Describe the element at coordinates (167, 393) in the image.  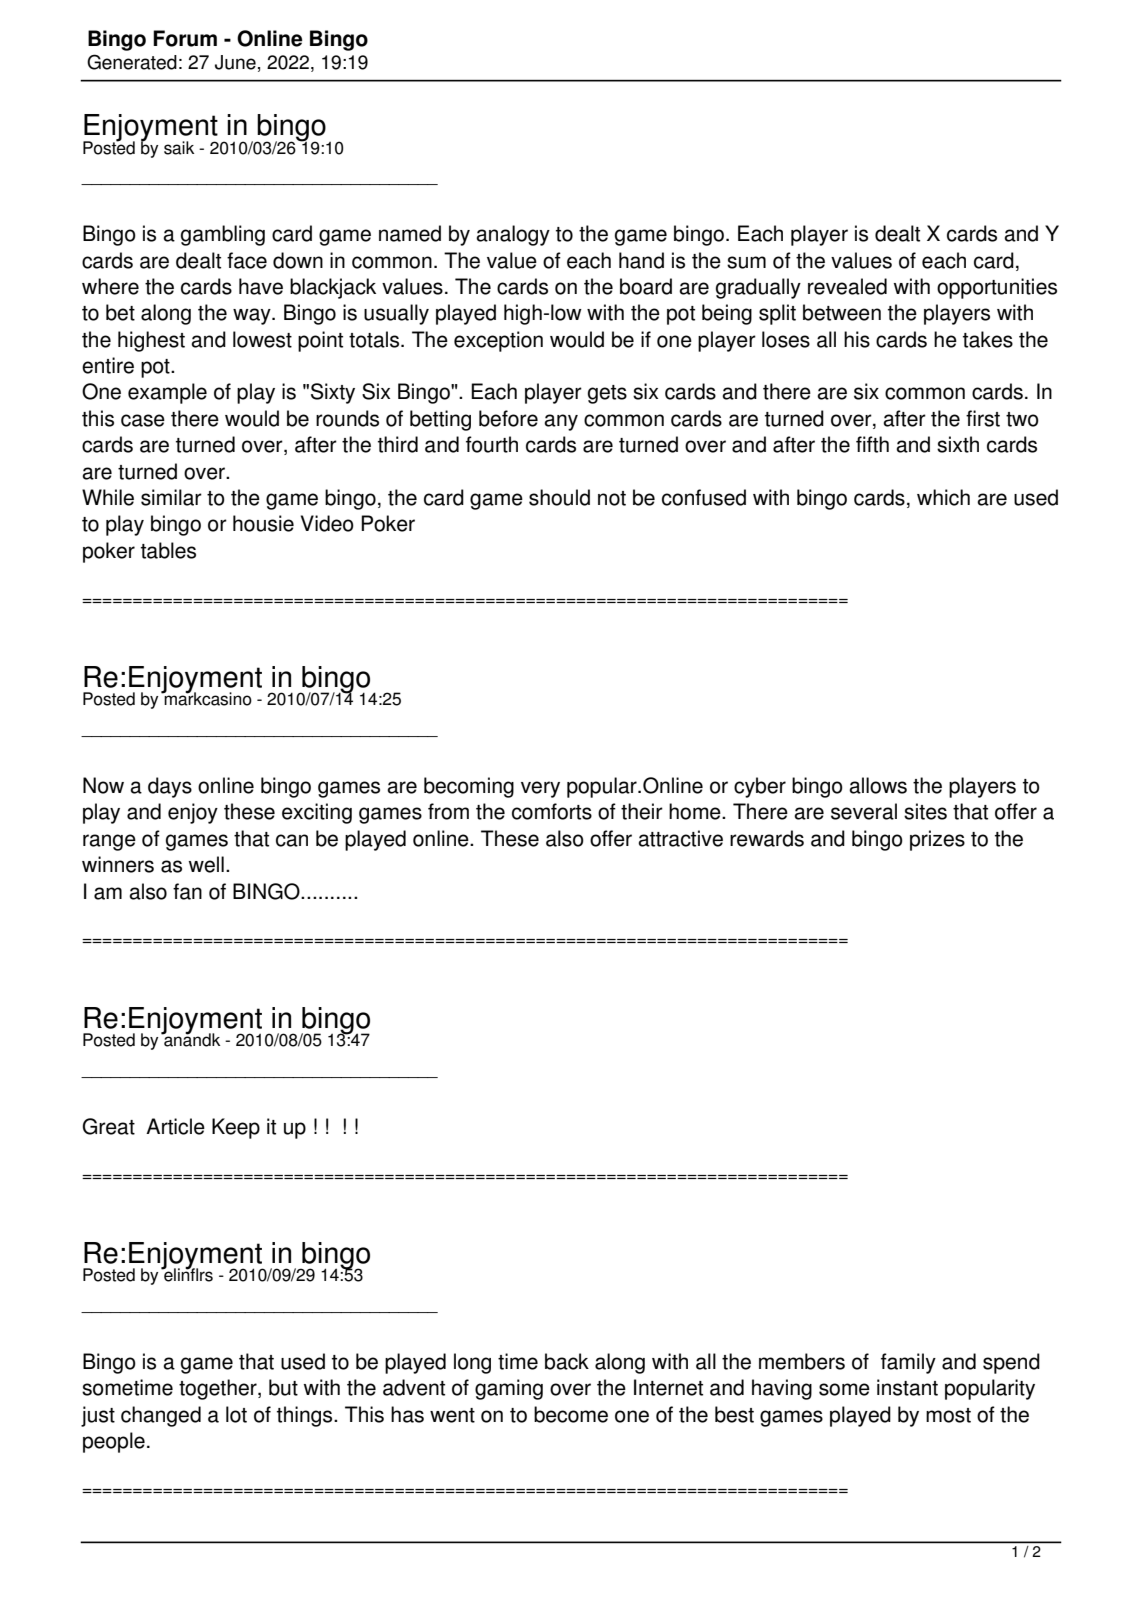
I see `example` at that location.
